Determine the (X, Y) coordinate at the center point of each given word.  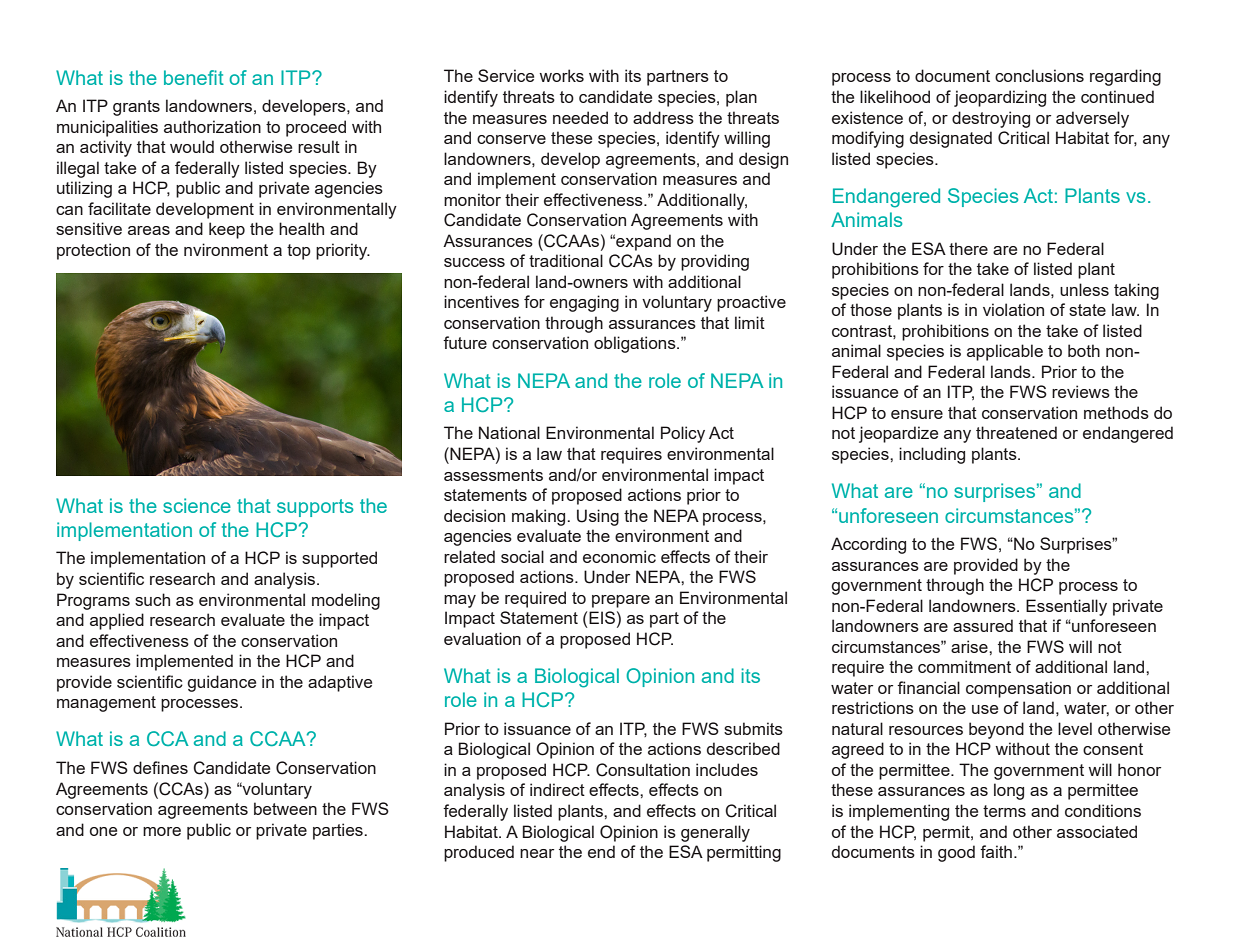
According (868, 545)
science (197, 505)
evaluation (482, 638)
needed (580, 117)
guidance (221, 683)
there (968, 248)
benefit (194, 77)
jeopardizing (1000, 98)
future (465, 342)
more (162, 831)
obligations (636, 344)
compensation (1018, 689)
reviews (1081, 391)
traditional (566, 260)
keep (227, 230)
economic (619, 556)
